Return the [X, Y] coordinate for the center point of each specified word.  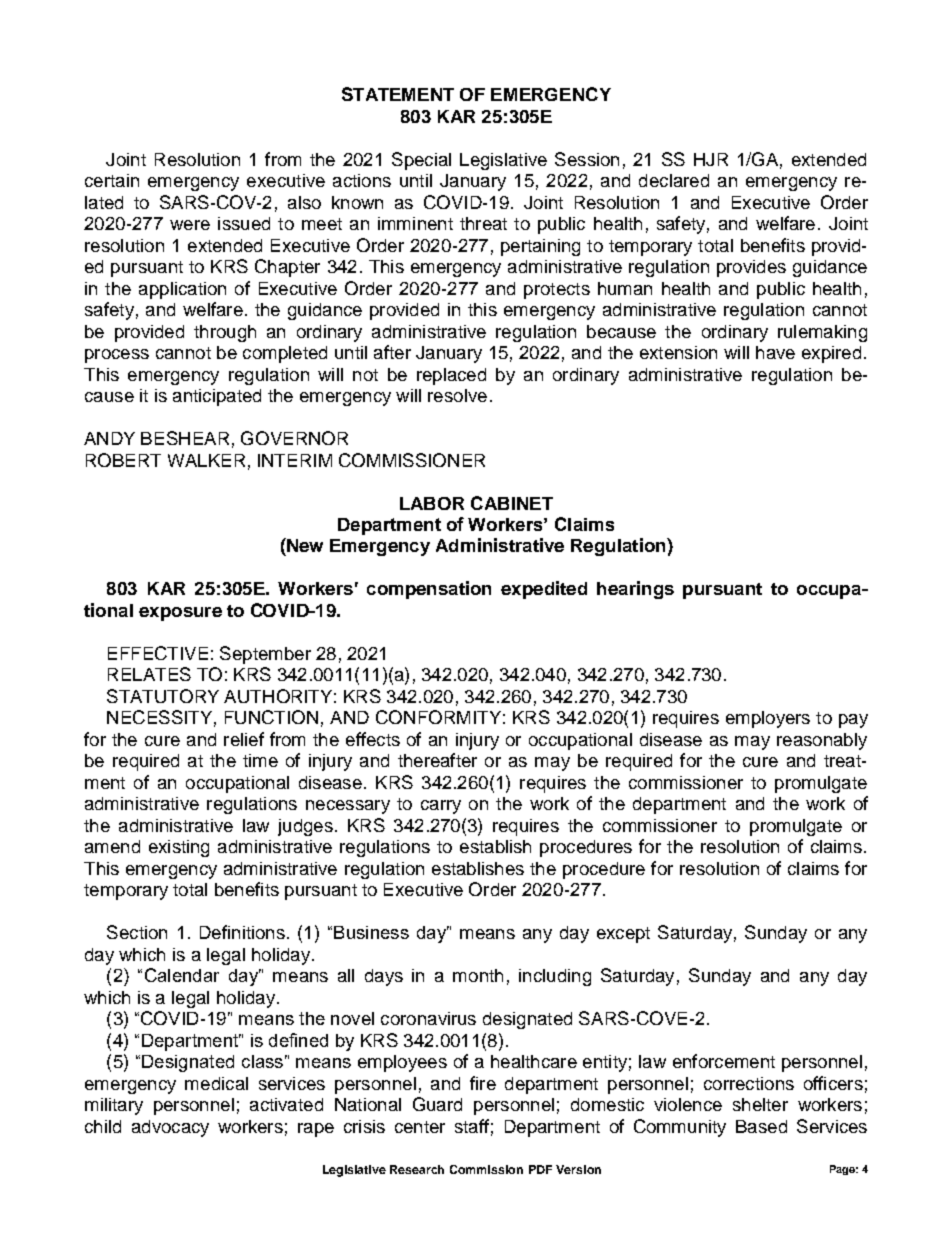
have [775, 352]
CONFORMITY [438, 717]
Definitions [242, 932]
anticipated [217, 397]
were [190, 225]
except [623, 935]
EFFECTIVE [158, 653]
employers [768, 719]
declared [674, 180]
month [478, 975]
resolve [457, 395]
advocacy [170, 1128]
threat [483, 223]
